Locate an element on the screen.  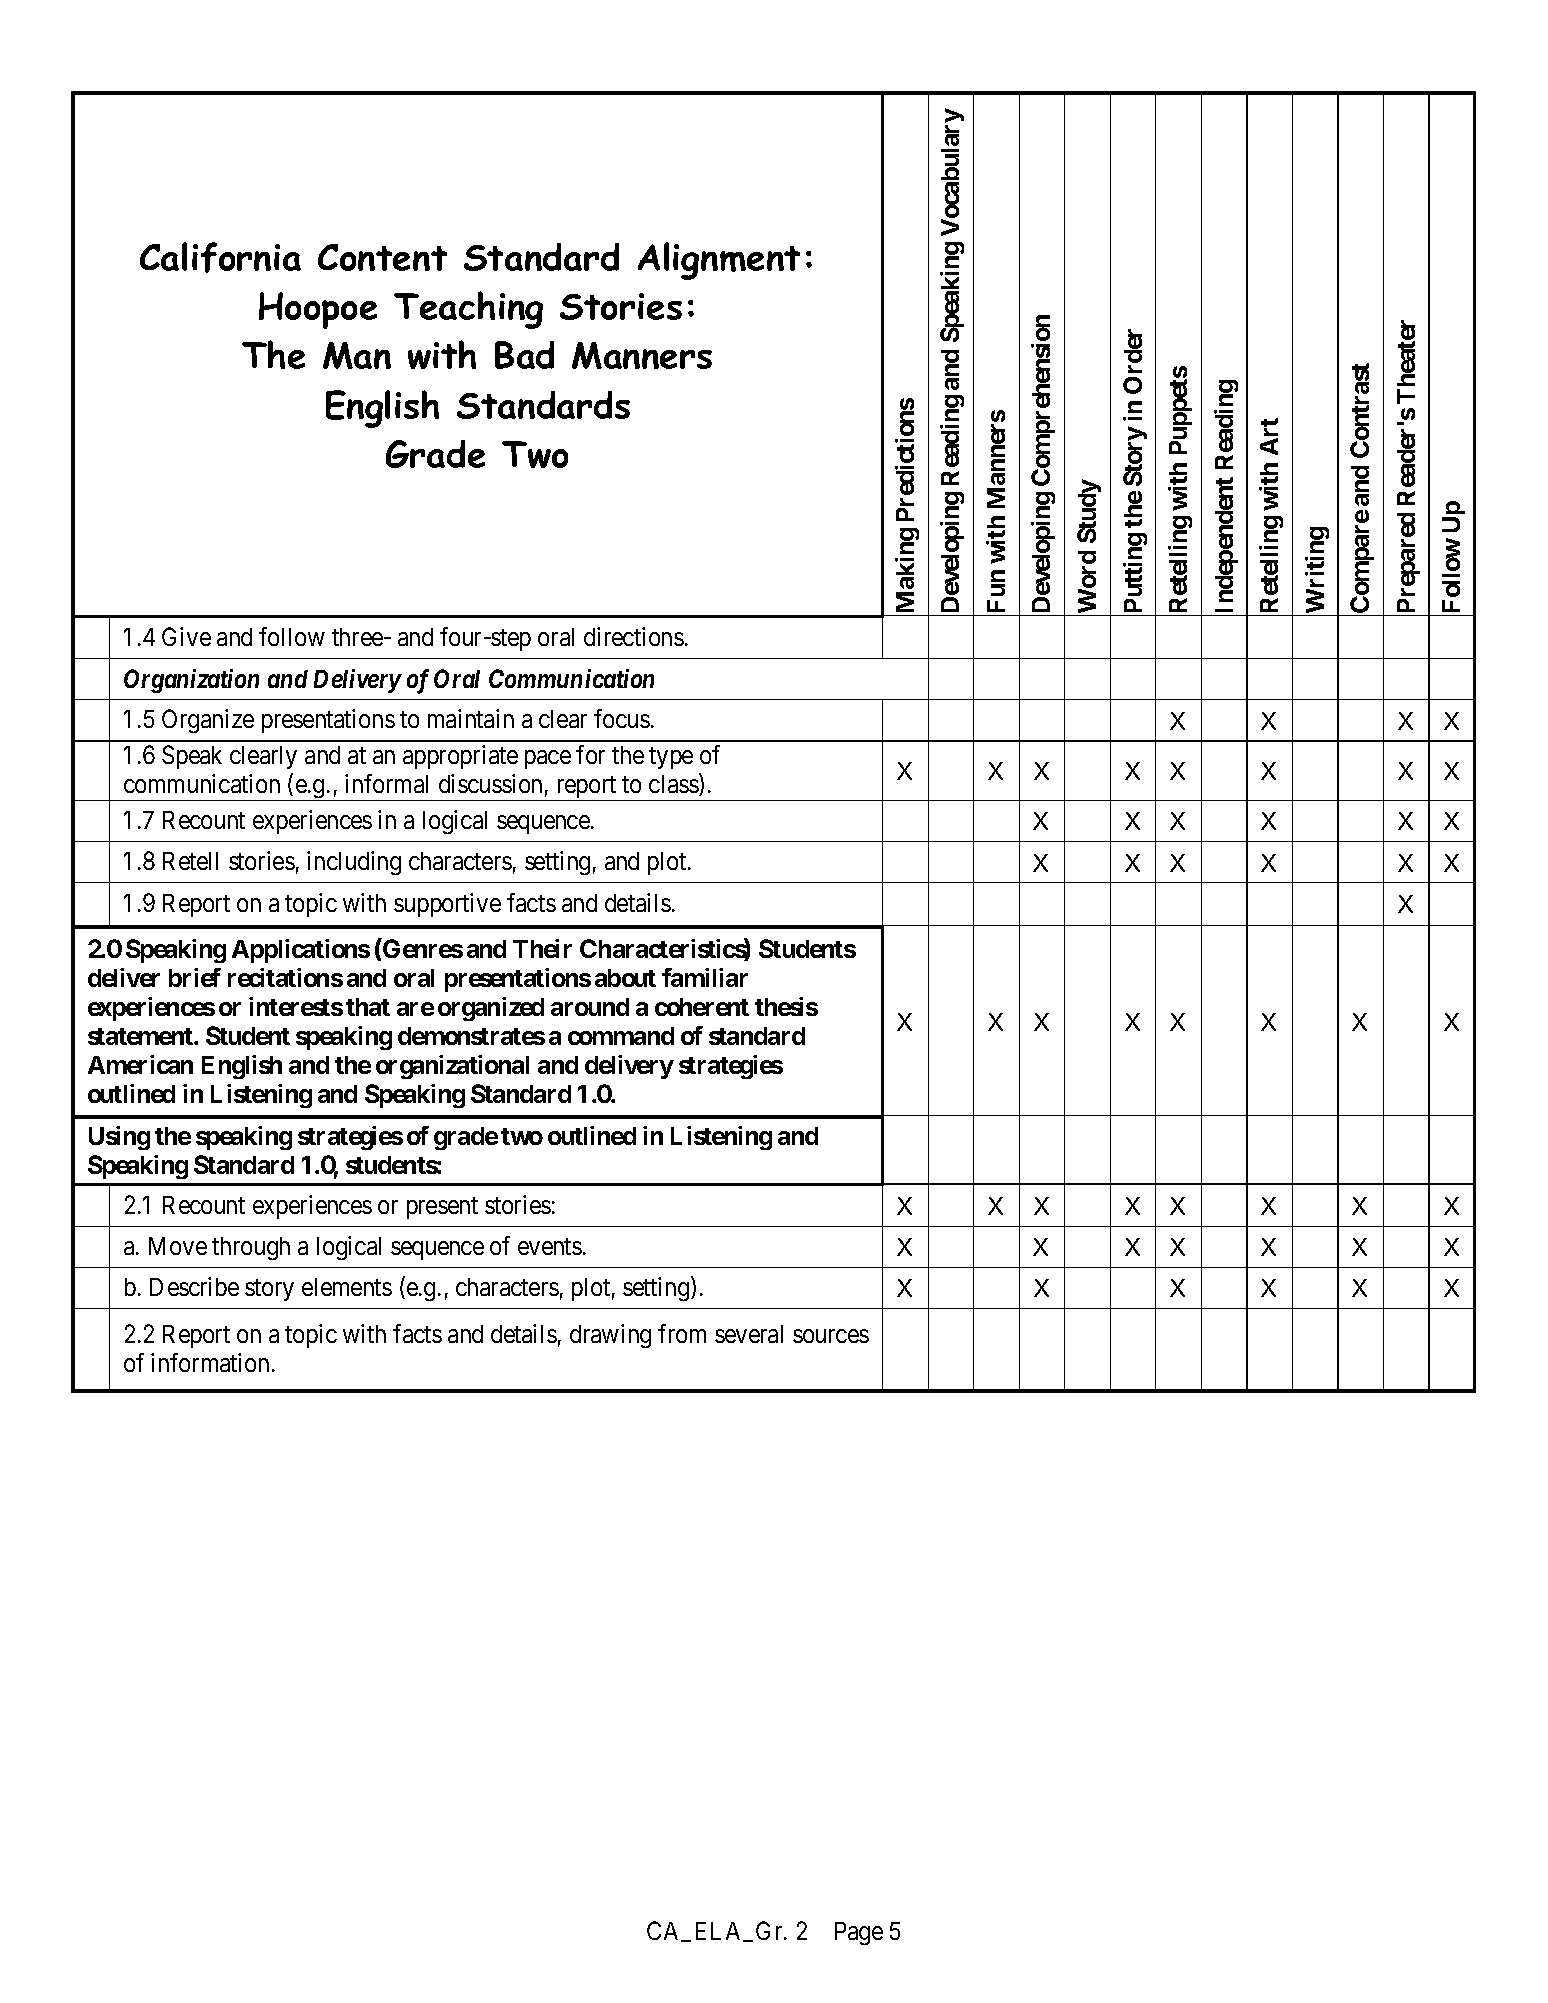
Teaching is located at coordinates (468, 310).
